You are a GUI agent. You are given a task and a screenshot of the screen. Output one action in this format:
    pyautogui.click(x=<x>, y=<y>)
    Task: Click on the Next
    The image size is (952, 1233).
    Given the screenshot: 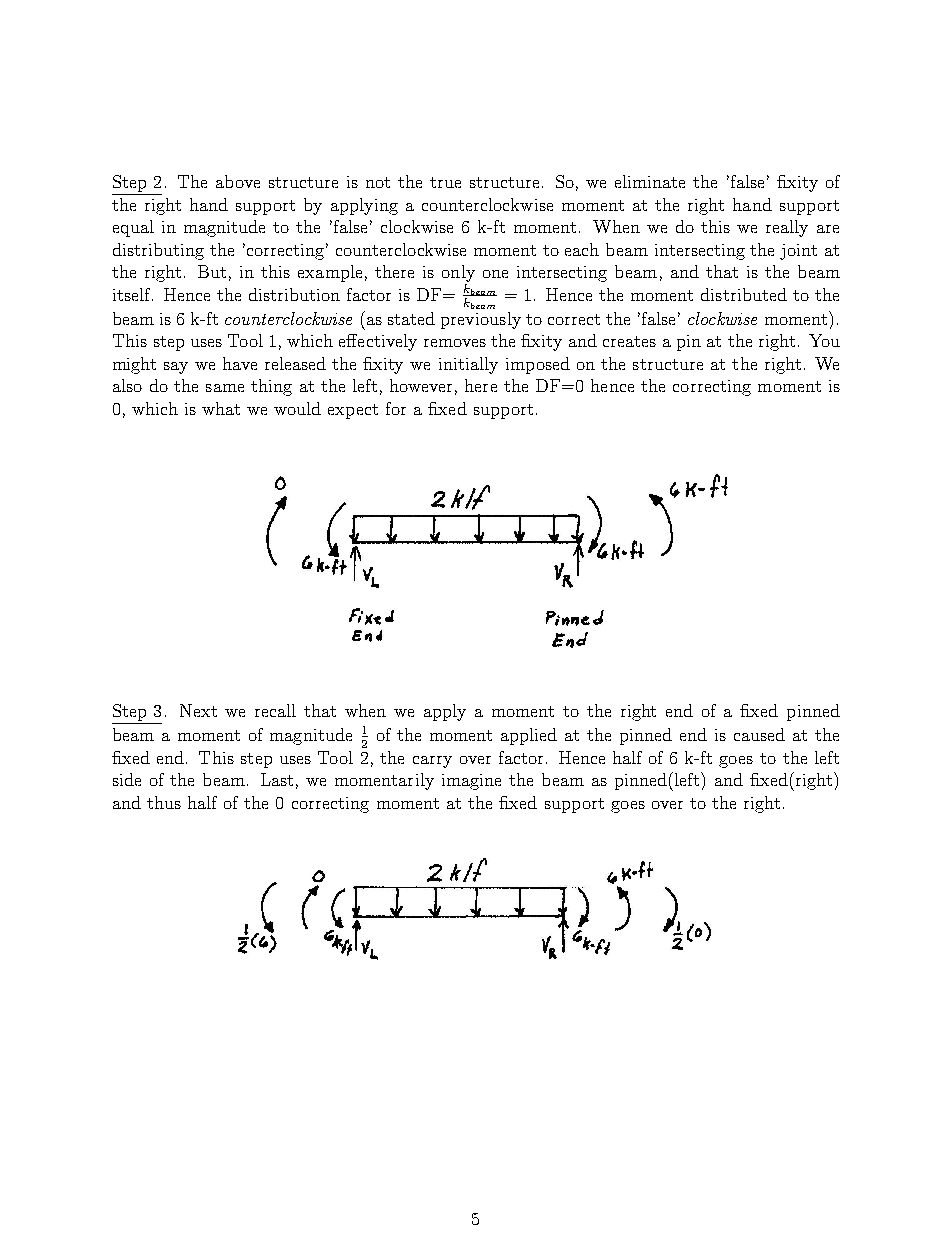 What is the action you would take?
    pyautogui.click(x=198, y=710)
